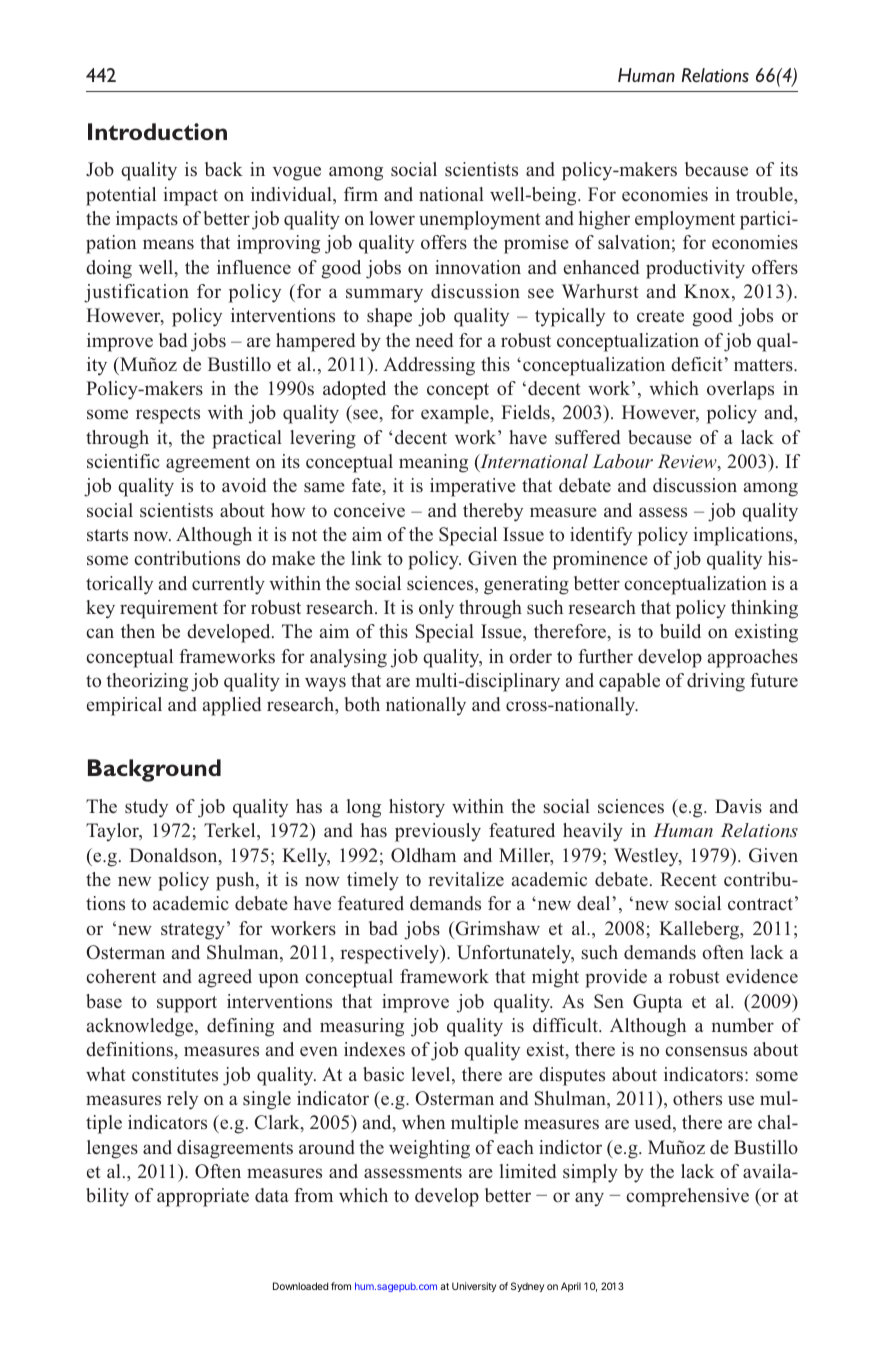 The width and height of the page is (896, 1345). What do you see at coordinates (147, 682) in the page?
I see `theorizing` at bounding box center [147, 682].
